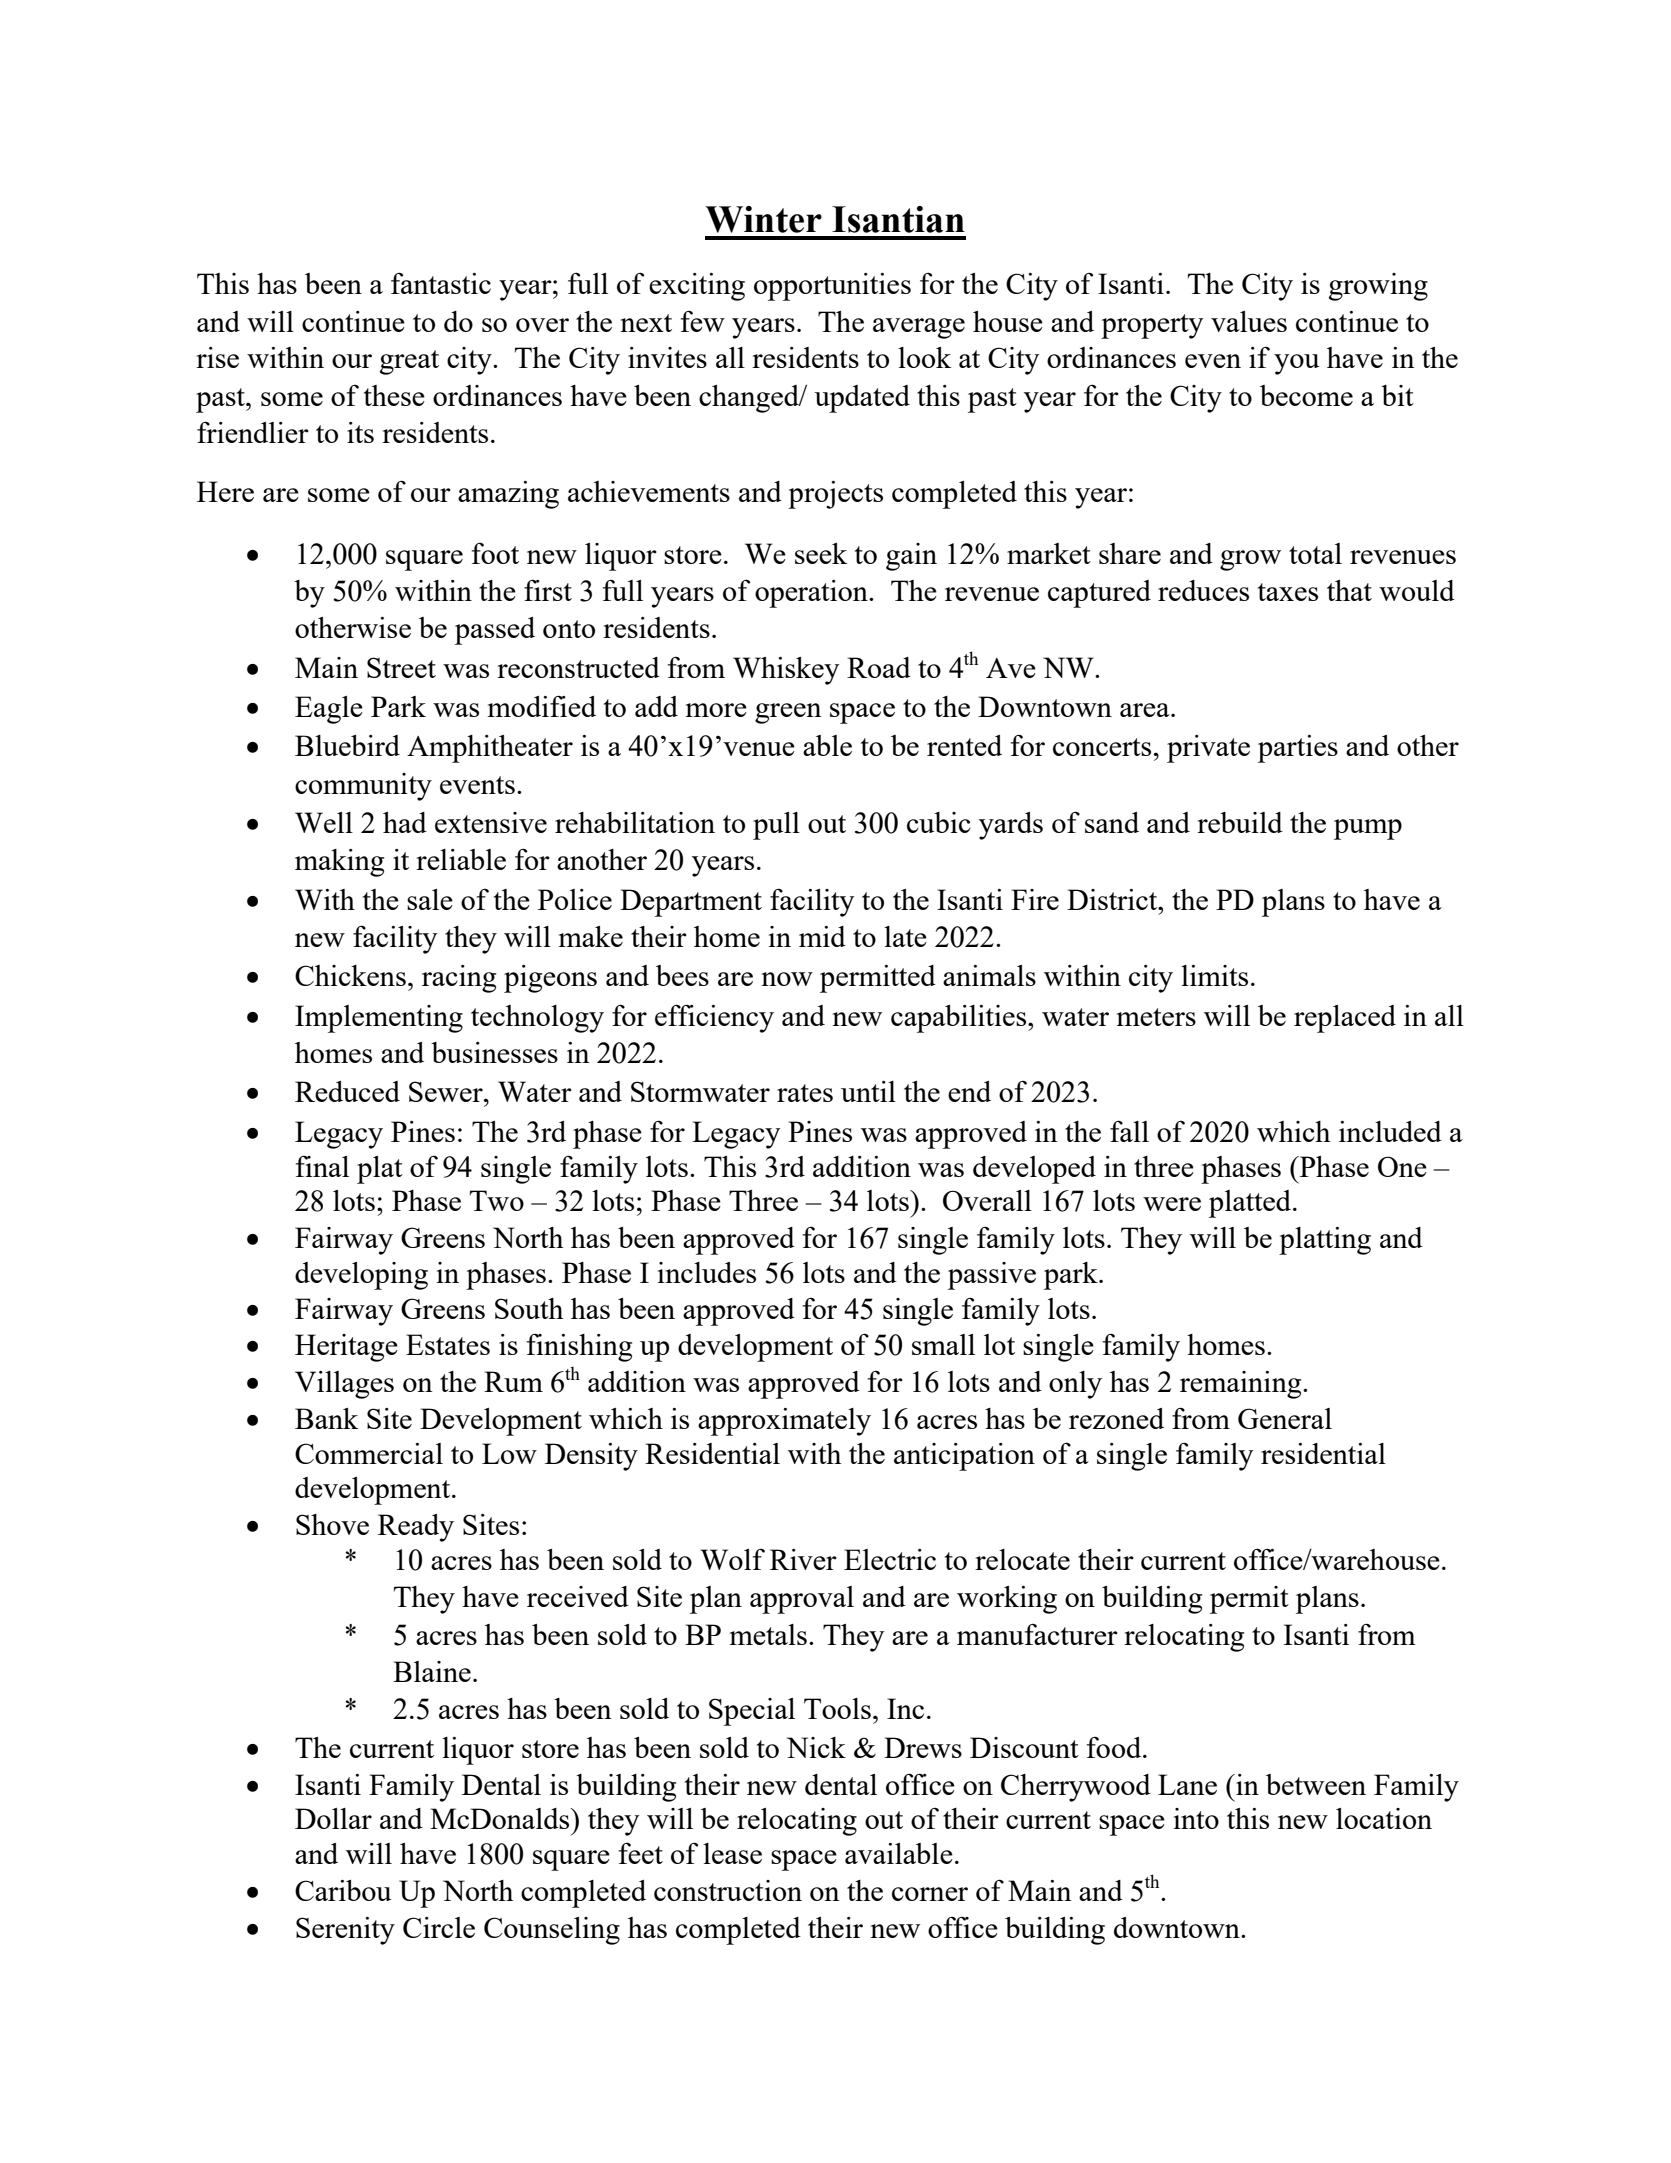 The height and width of the screenshot is (2163, 1671). What do you see at coordinates (347, 1091) in the screenshot?
I see `Reduced` at bounding box center [347, 1091].
